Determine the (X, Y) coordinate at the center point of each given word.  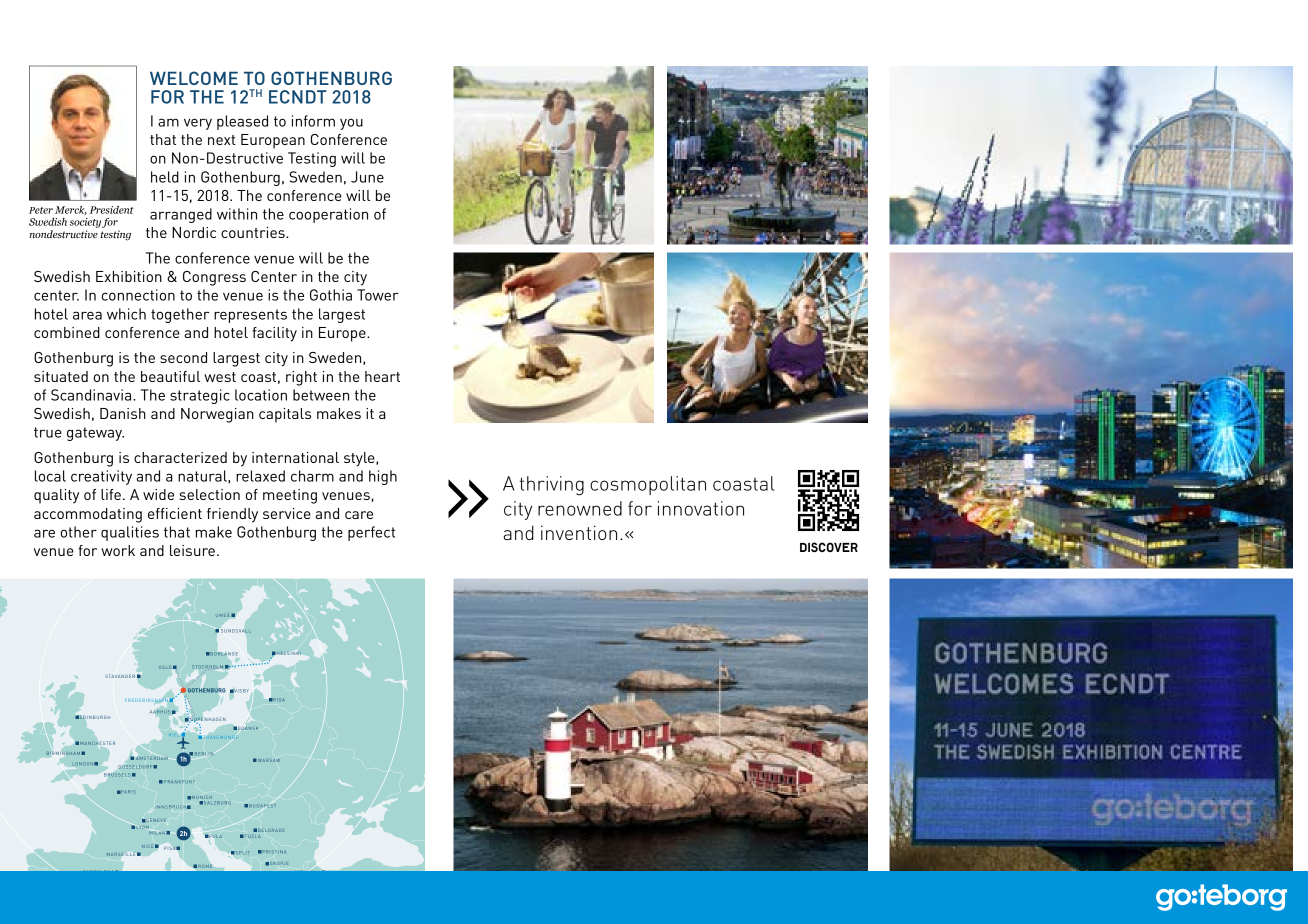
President (112, 210)
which (126, 314)
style (360, 459)
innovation (701, 508)
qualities (130, 533)
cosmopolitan (648, 485)
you (351, 124)
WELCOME (194, 78)
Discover (829, 547)
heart (382, 376)
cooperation (328, 215)
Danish (123, 413)
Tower (378, 295)
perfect (371, 533)
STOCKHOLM (207, 667)
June (367, 177)
